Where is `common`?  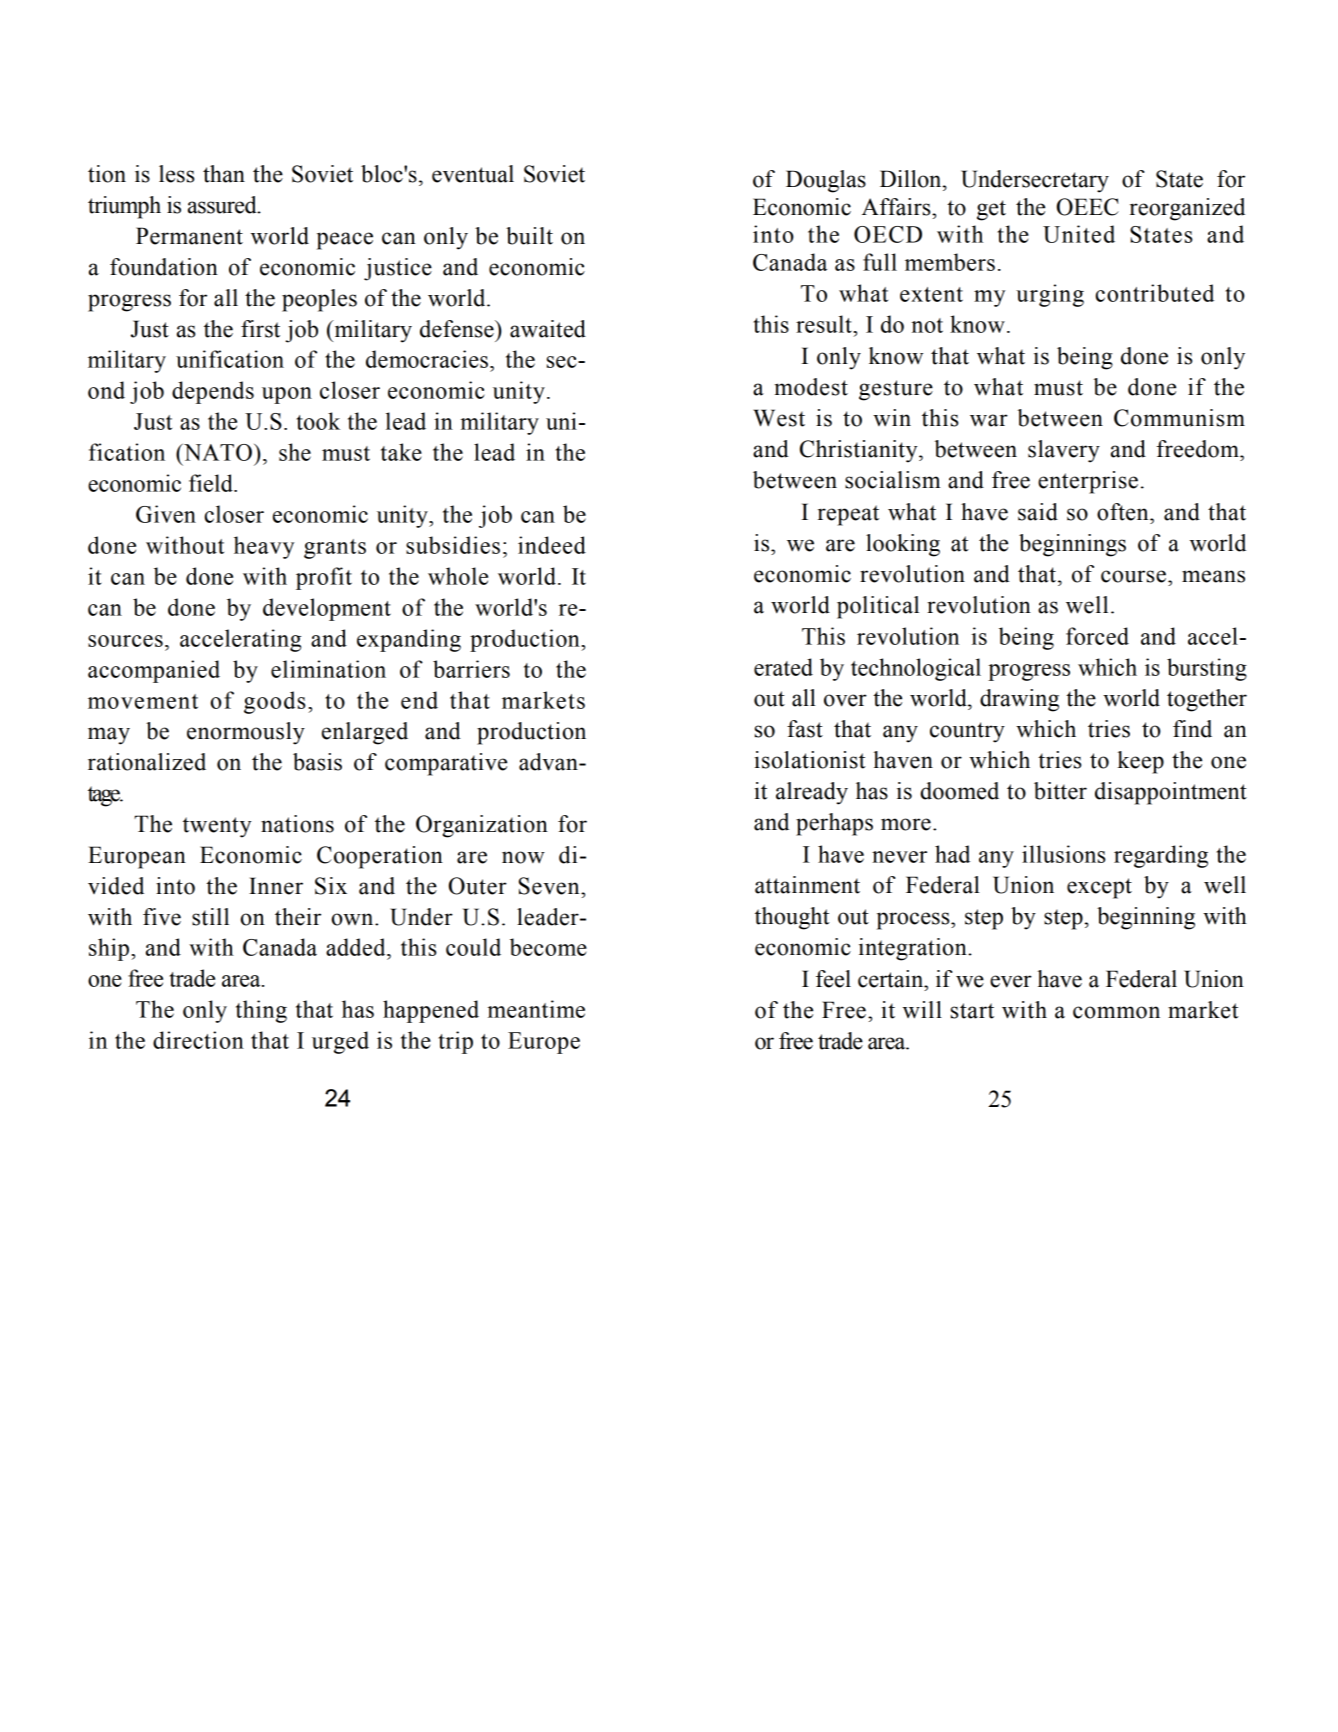 common is located at coordinates (1116, 1012).
